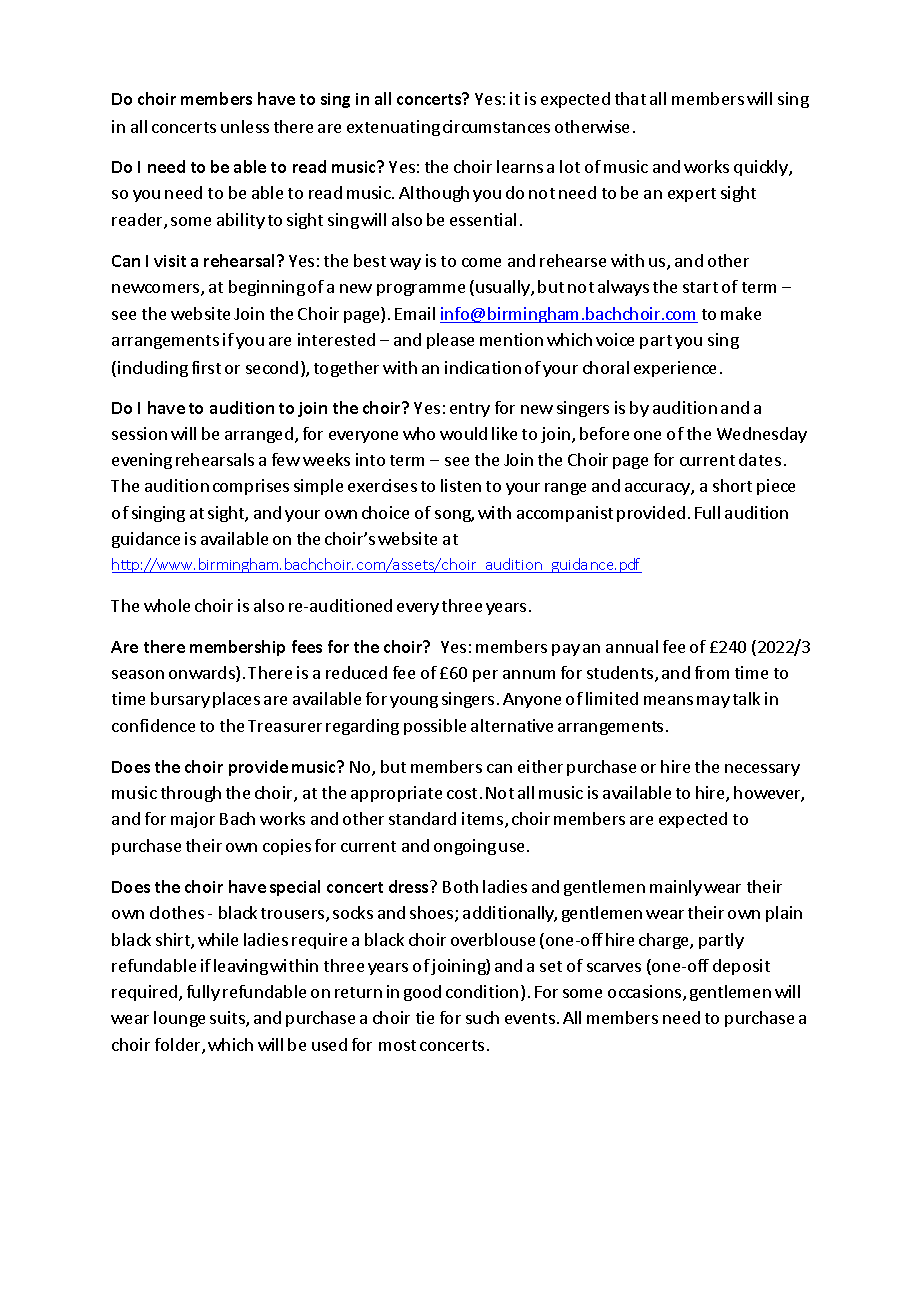  Describe the element at coordinates (167, 605) in the document. I see `whole` at that location.
